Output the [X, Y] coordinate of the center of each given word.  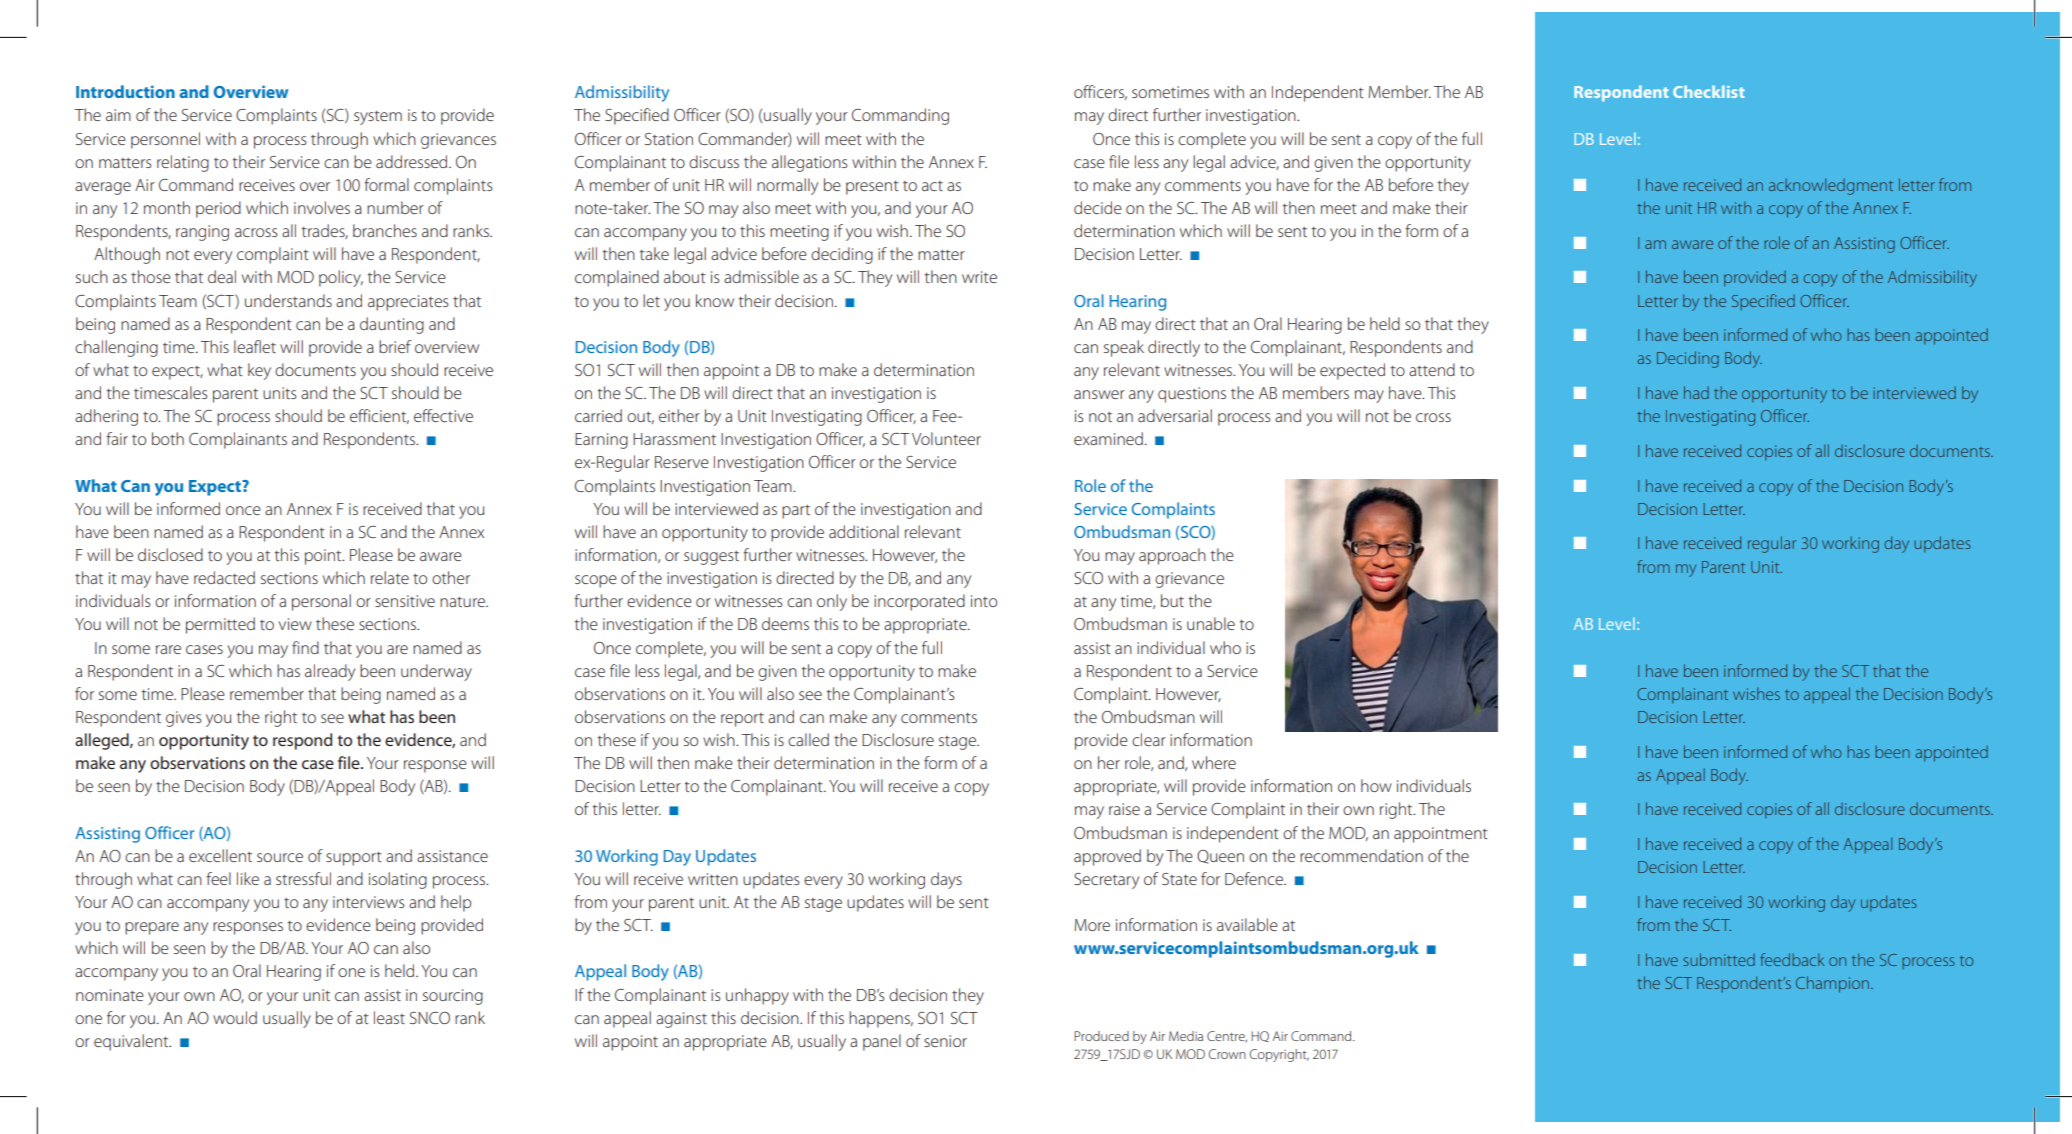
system [378, 118]
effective [443, 415]
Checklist [1709, 91]
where [1214, 762]
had [1696, 392]
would [235, 1017]
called [808, 739]
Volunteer [946, 438]
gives [184, 719]
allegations [810, 163]
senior [945, 1041]
